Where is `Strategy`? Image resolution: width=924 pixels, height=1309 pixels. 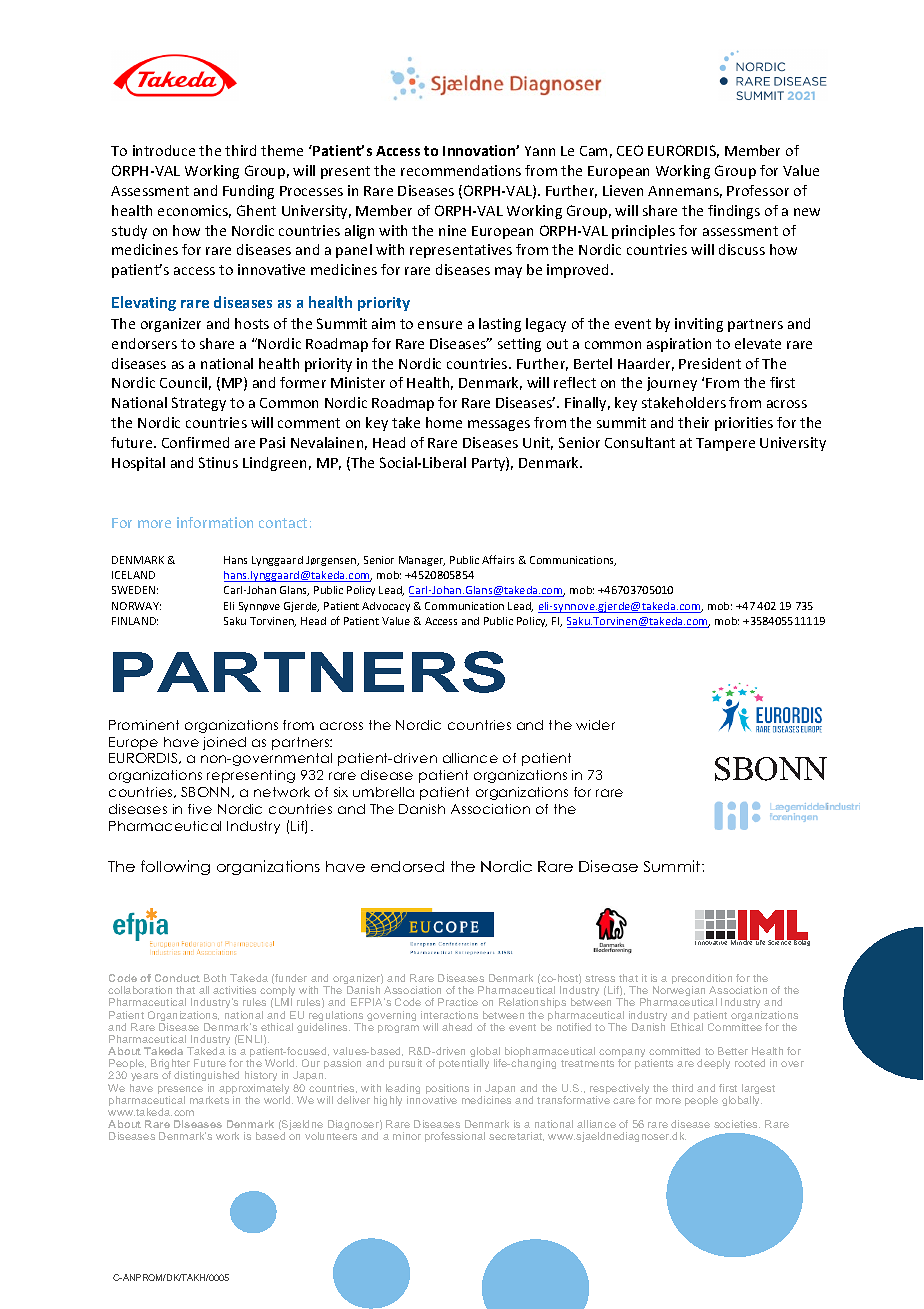
Strategy is located at coordinates (199, 404).
